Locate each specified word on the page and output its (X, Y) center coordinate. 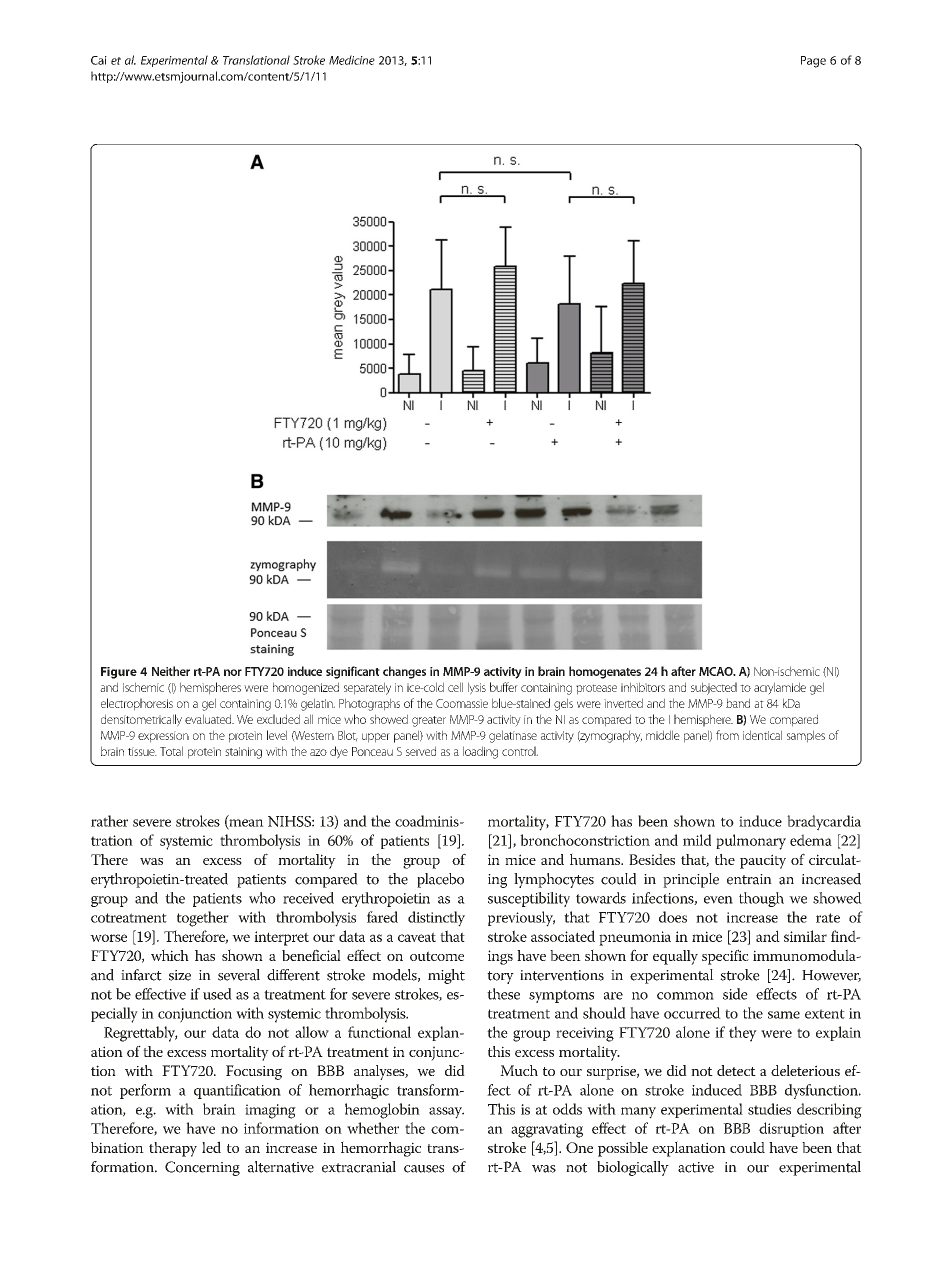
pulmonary (751, 842)
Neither (171, 671)
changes (404, 672)
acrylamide (780, 688)
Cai (99, 60)
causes (424, 1169)
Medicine (352, 60)
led (211, 1147)
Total (171, 751)
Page (813, 62)
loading (480, 752)
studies (769, 1109)
